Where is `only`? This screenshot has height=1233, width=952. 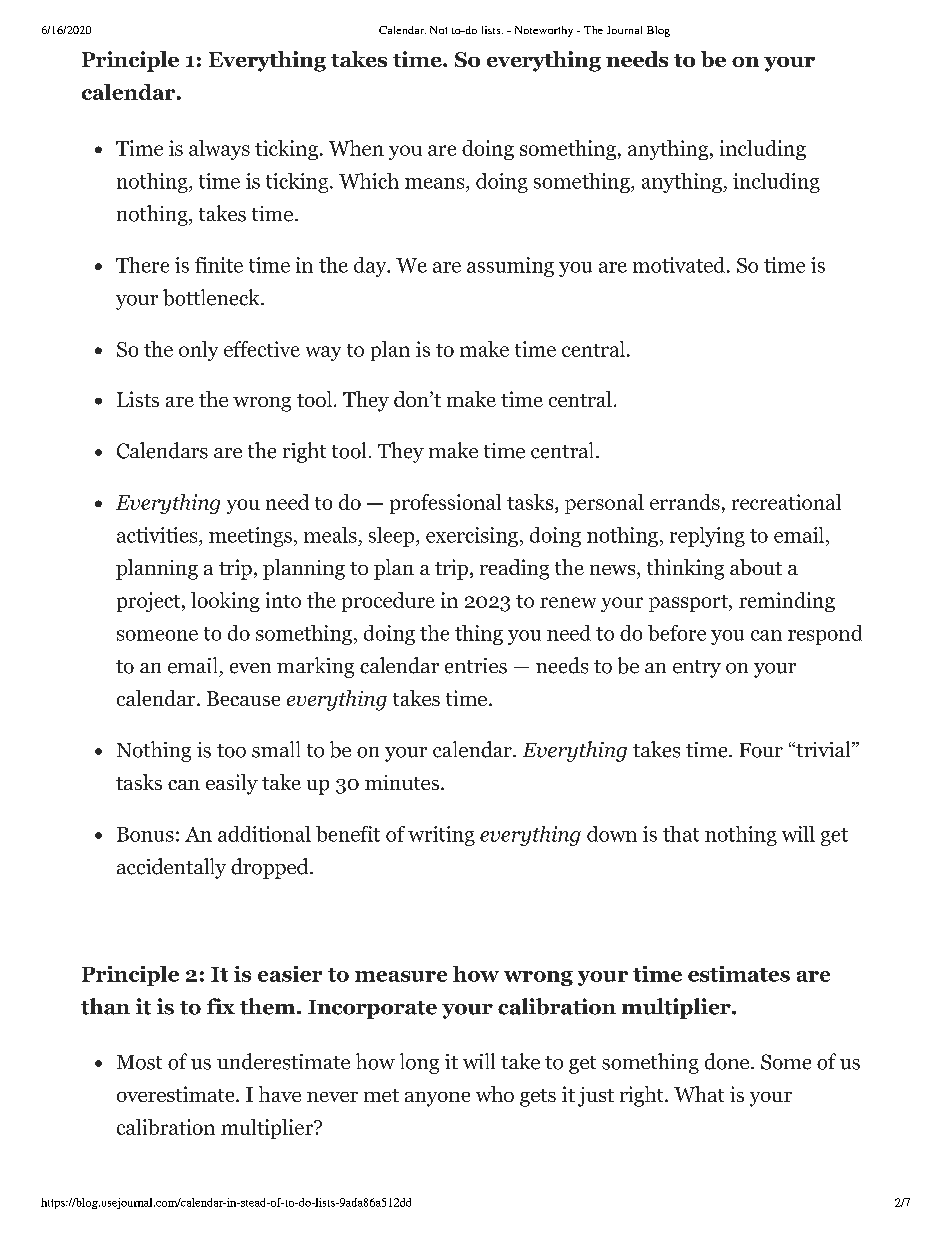
only is located at coordinates (198, 351).
